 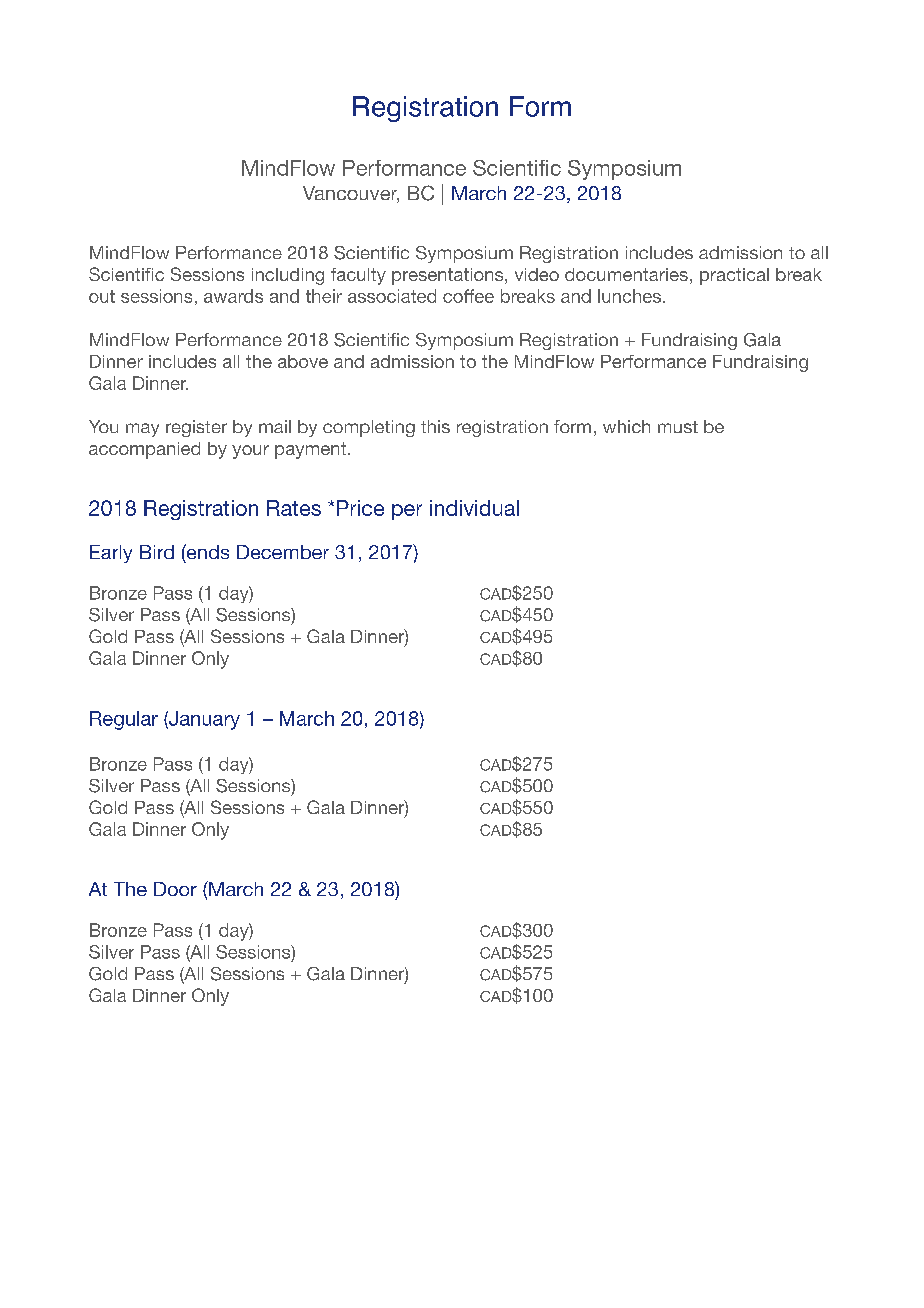 What do you see at coordinates (157, 552) in the screenshot?
I see `Bird` at bounding box center [157, 552].
